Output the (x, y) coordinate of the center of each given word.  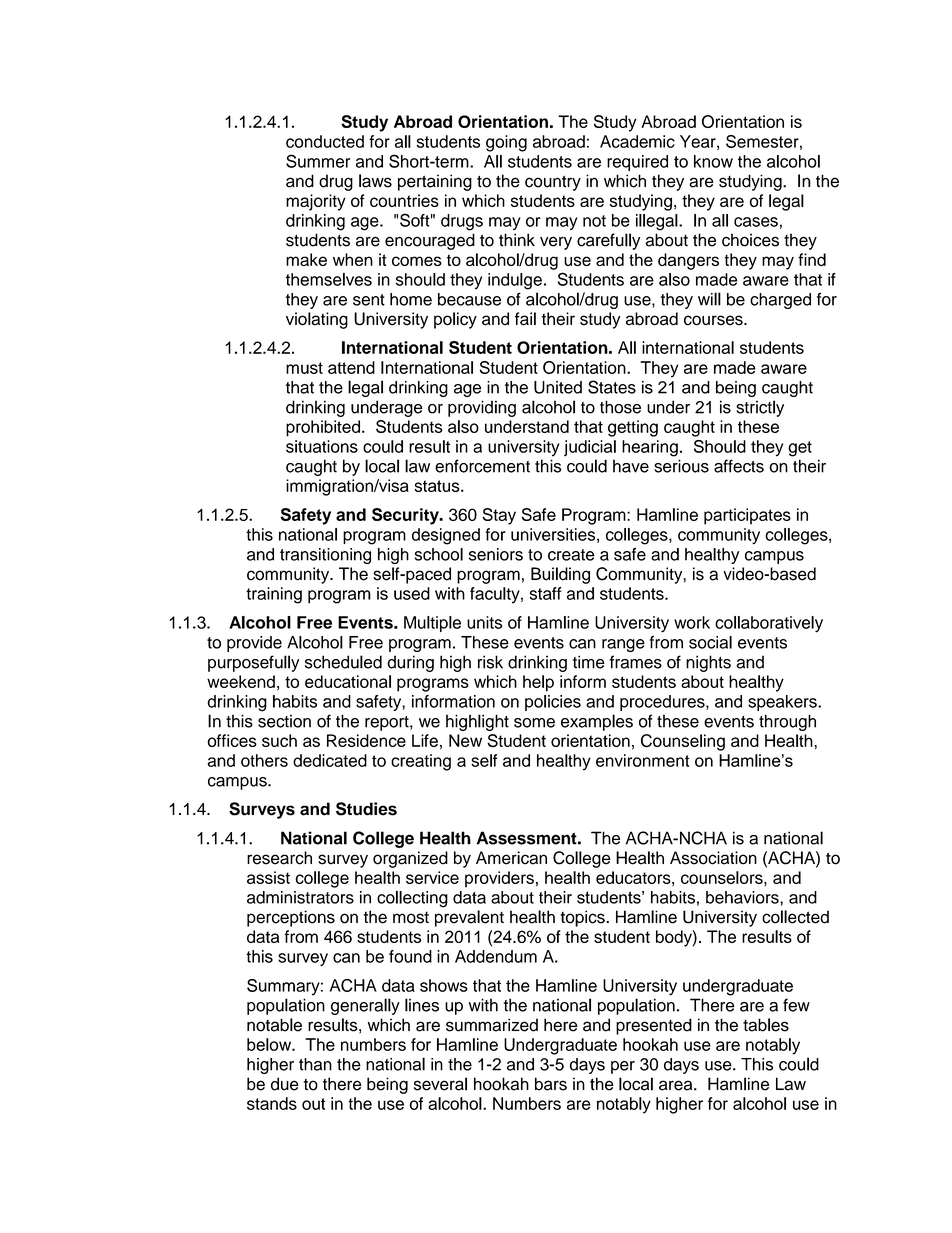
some (534, 723)
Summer (318, 161)
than (315, 1064)
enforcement (482, 466)
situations (322, 446)
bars (551, 1084)
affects (739, 466)
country (553, 183)
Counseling (683, 742)
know (713, 161)
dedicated (330, 760)
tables (766, 1025)
